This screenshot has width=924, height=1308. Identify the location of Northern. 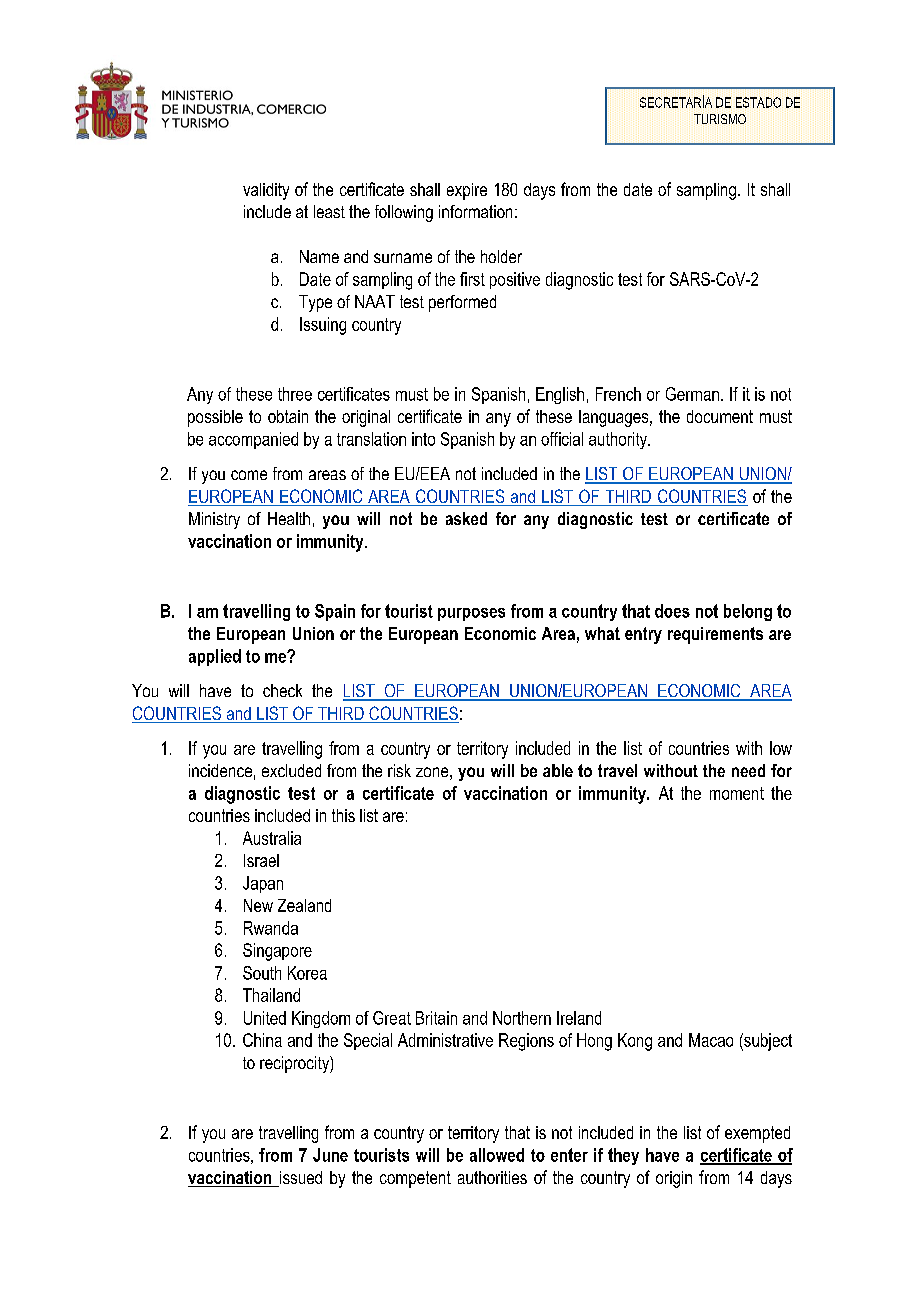
(522, 1018).
